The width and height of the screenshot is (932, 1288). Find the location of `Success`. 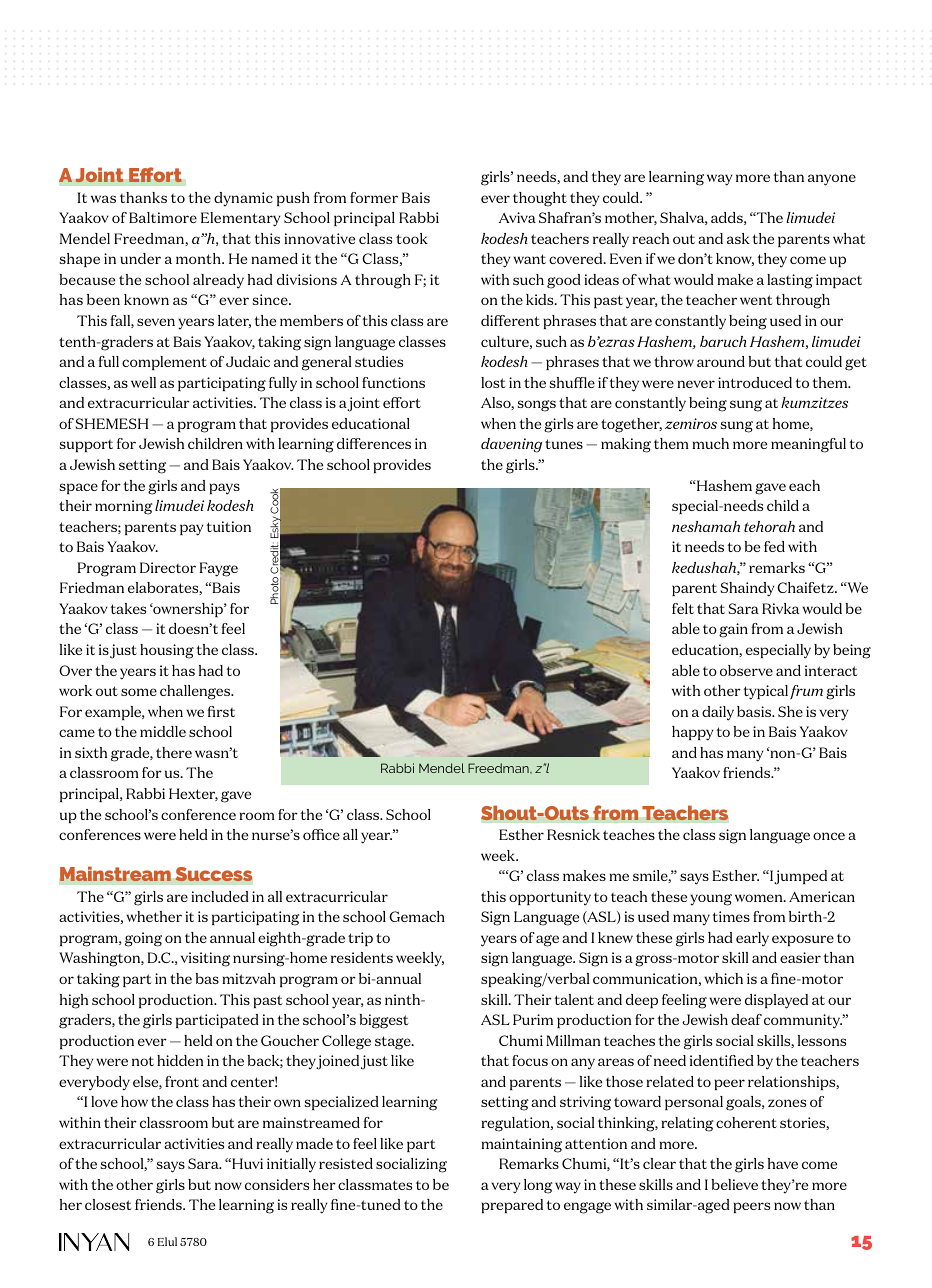

Success is located at coordinates (214, 874).
